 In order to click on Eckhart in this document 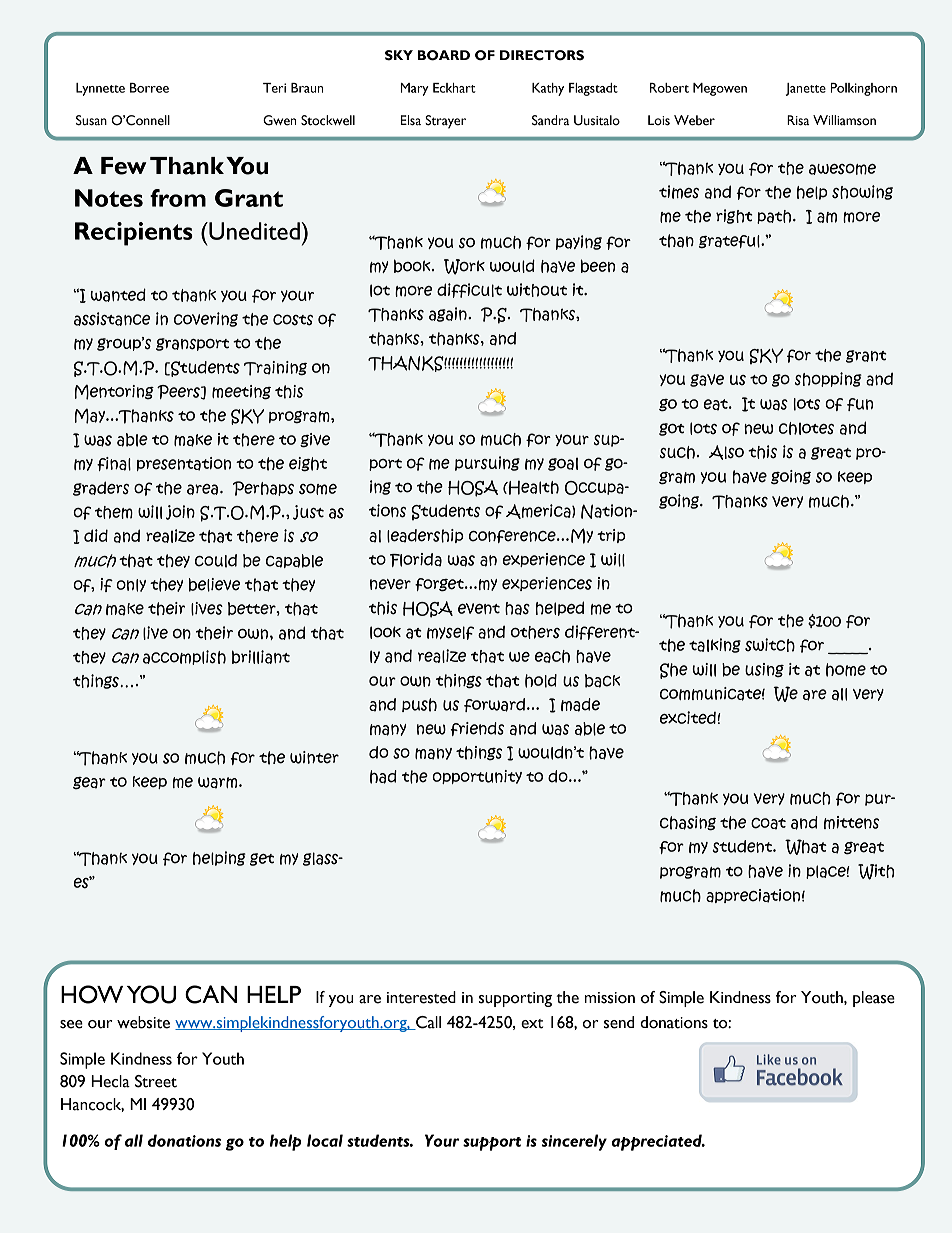, I will do `click(454, 88)`.
